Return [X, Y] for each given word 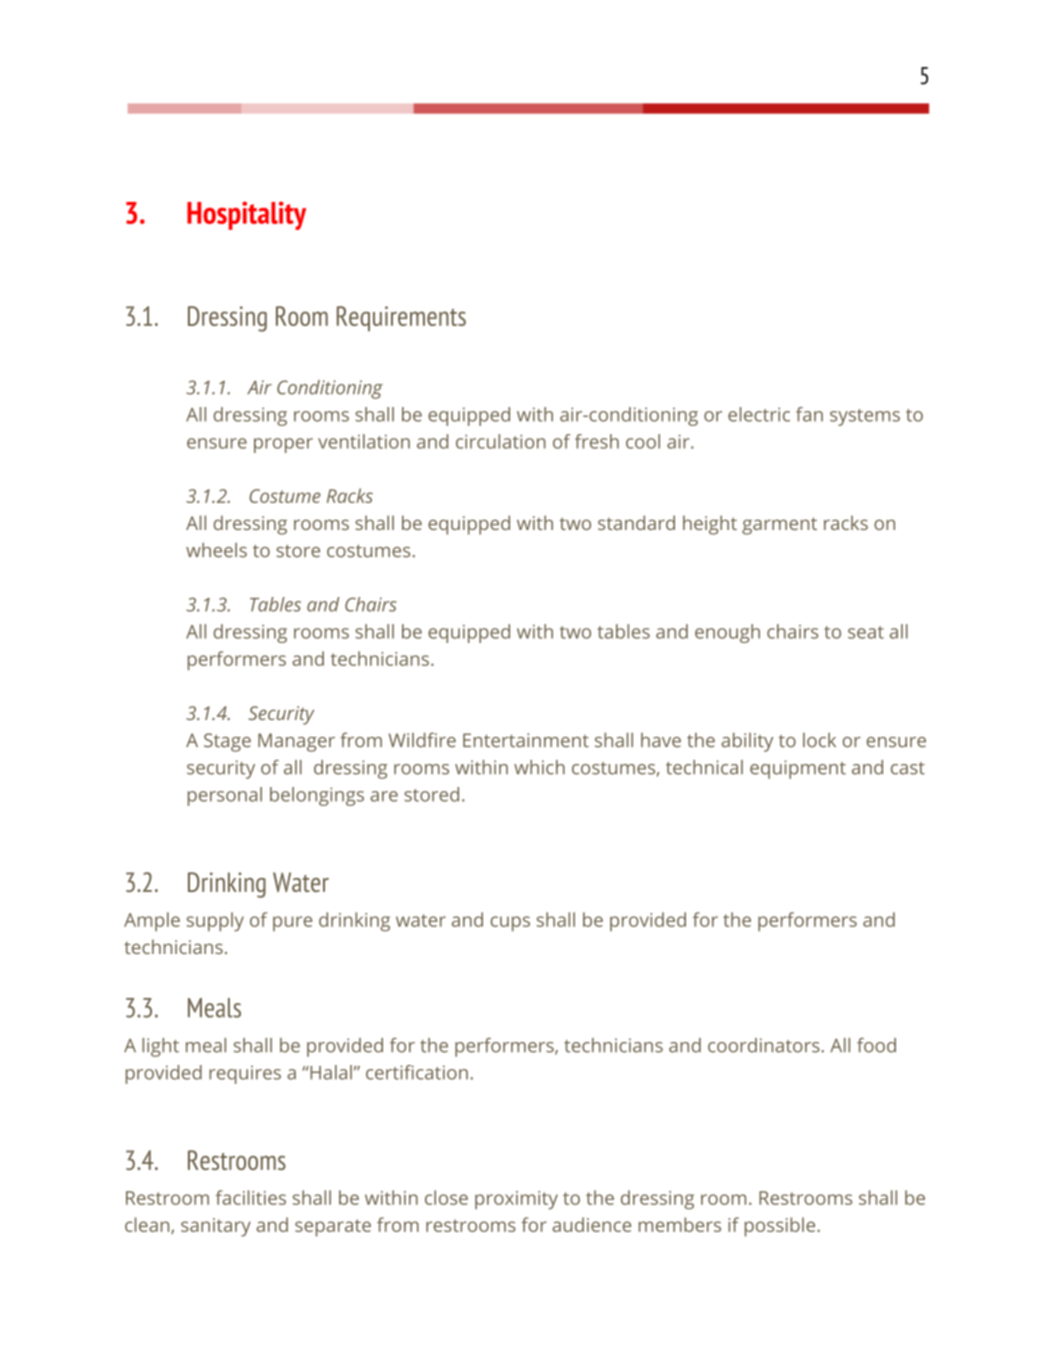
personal [225, 796]
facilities [251, 1197]
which [539, 767]
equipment [798, 769]
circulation [501, 441]
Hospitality [246, 215]
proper [283, 445]
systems [865, 417]
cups [510, 924]
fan [809, 414]
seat [866, 632]
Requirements [401, 318]
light [160, 1047]
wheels [216, 550]
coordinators [765, 1045]
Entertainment [526, 740]
